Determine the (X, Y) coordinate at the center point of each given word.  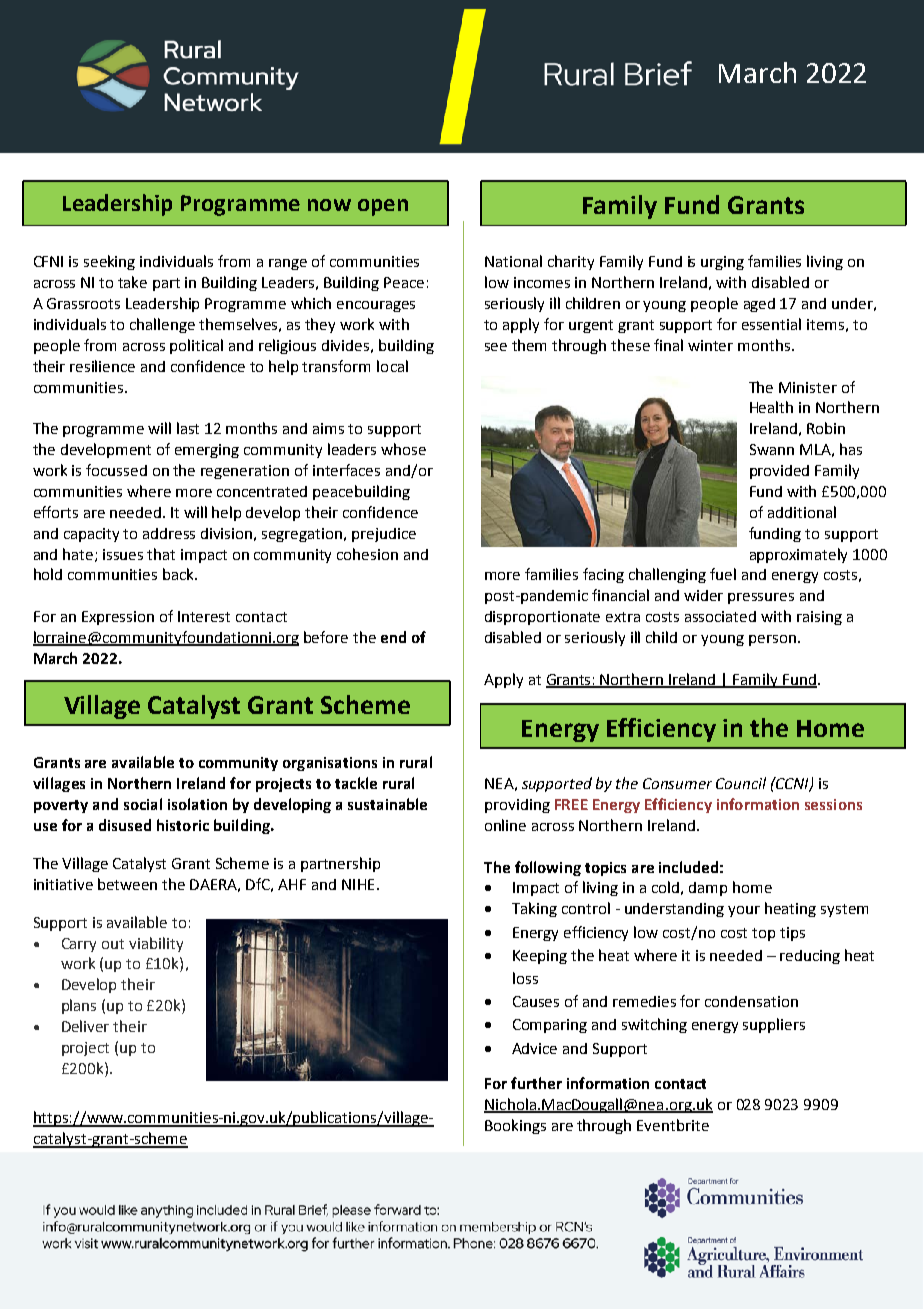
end (393, 637)
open (383, 207)
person (772, 640)
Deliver (85, 1026)
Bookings (515, 1126)
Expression (118, 618)
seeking (109, 262)
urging (722, 263)
